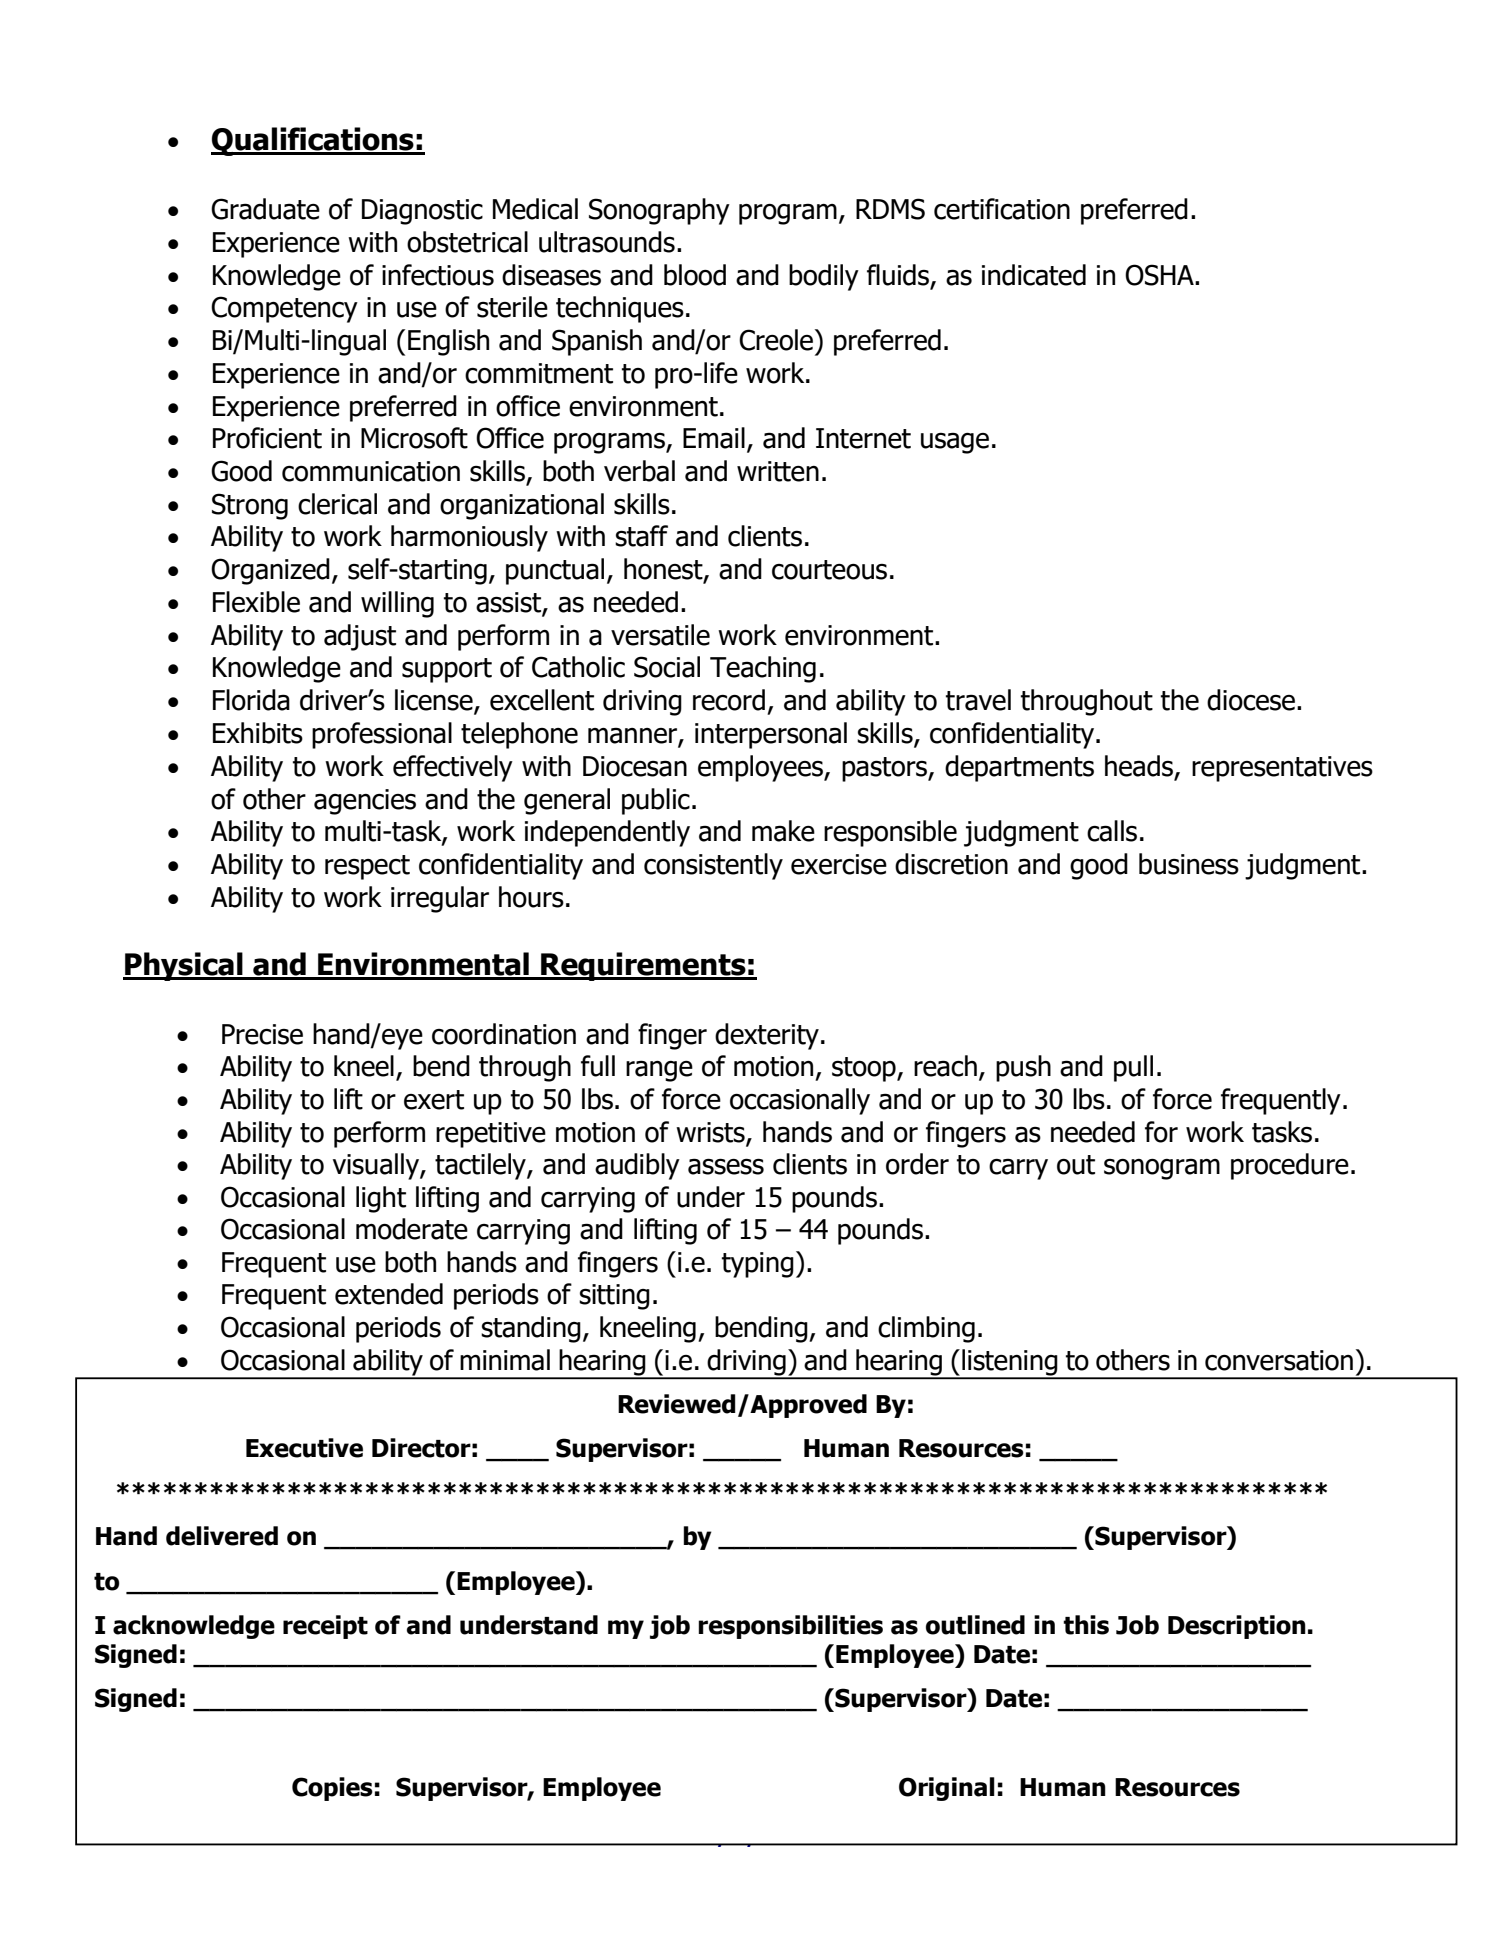  I want to click on Copies, so click(332, 1789).
